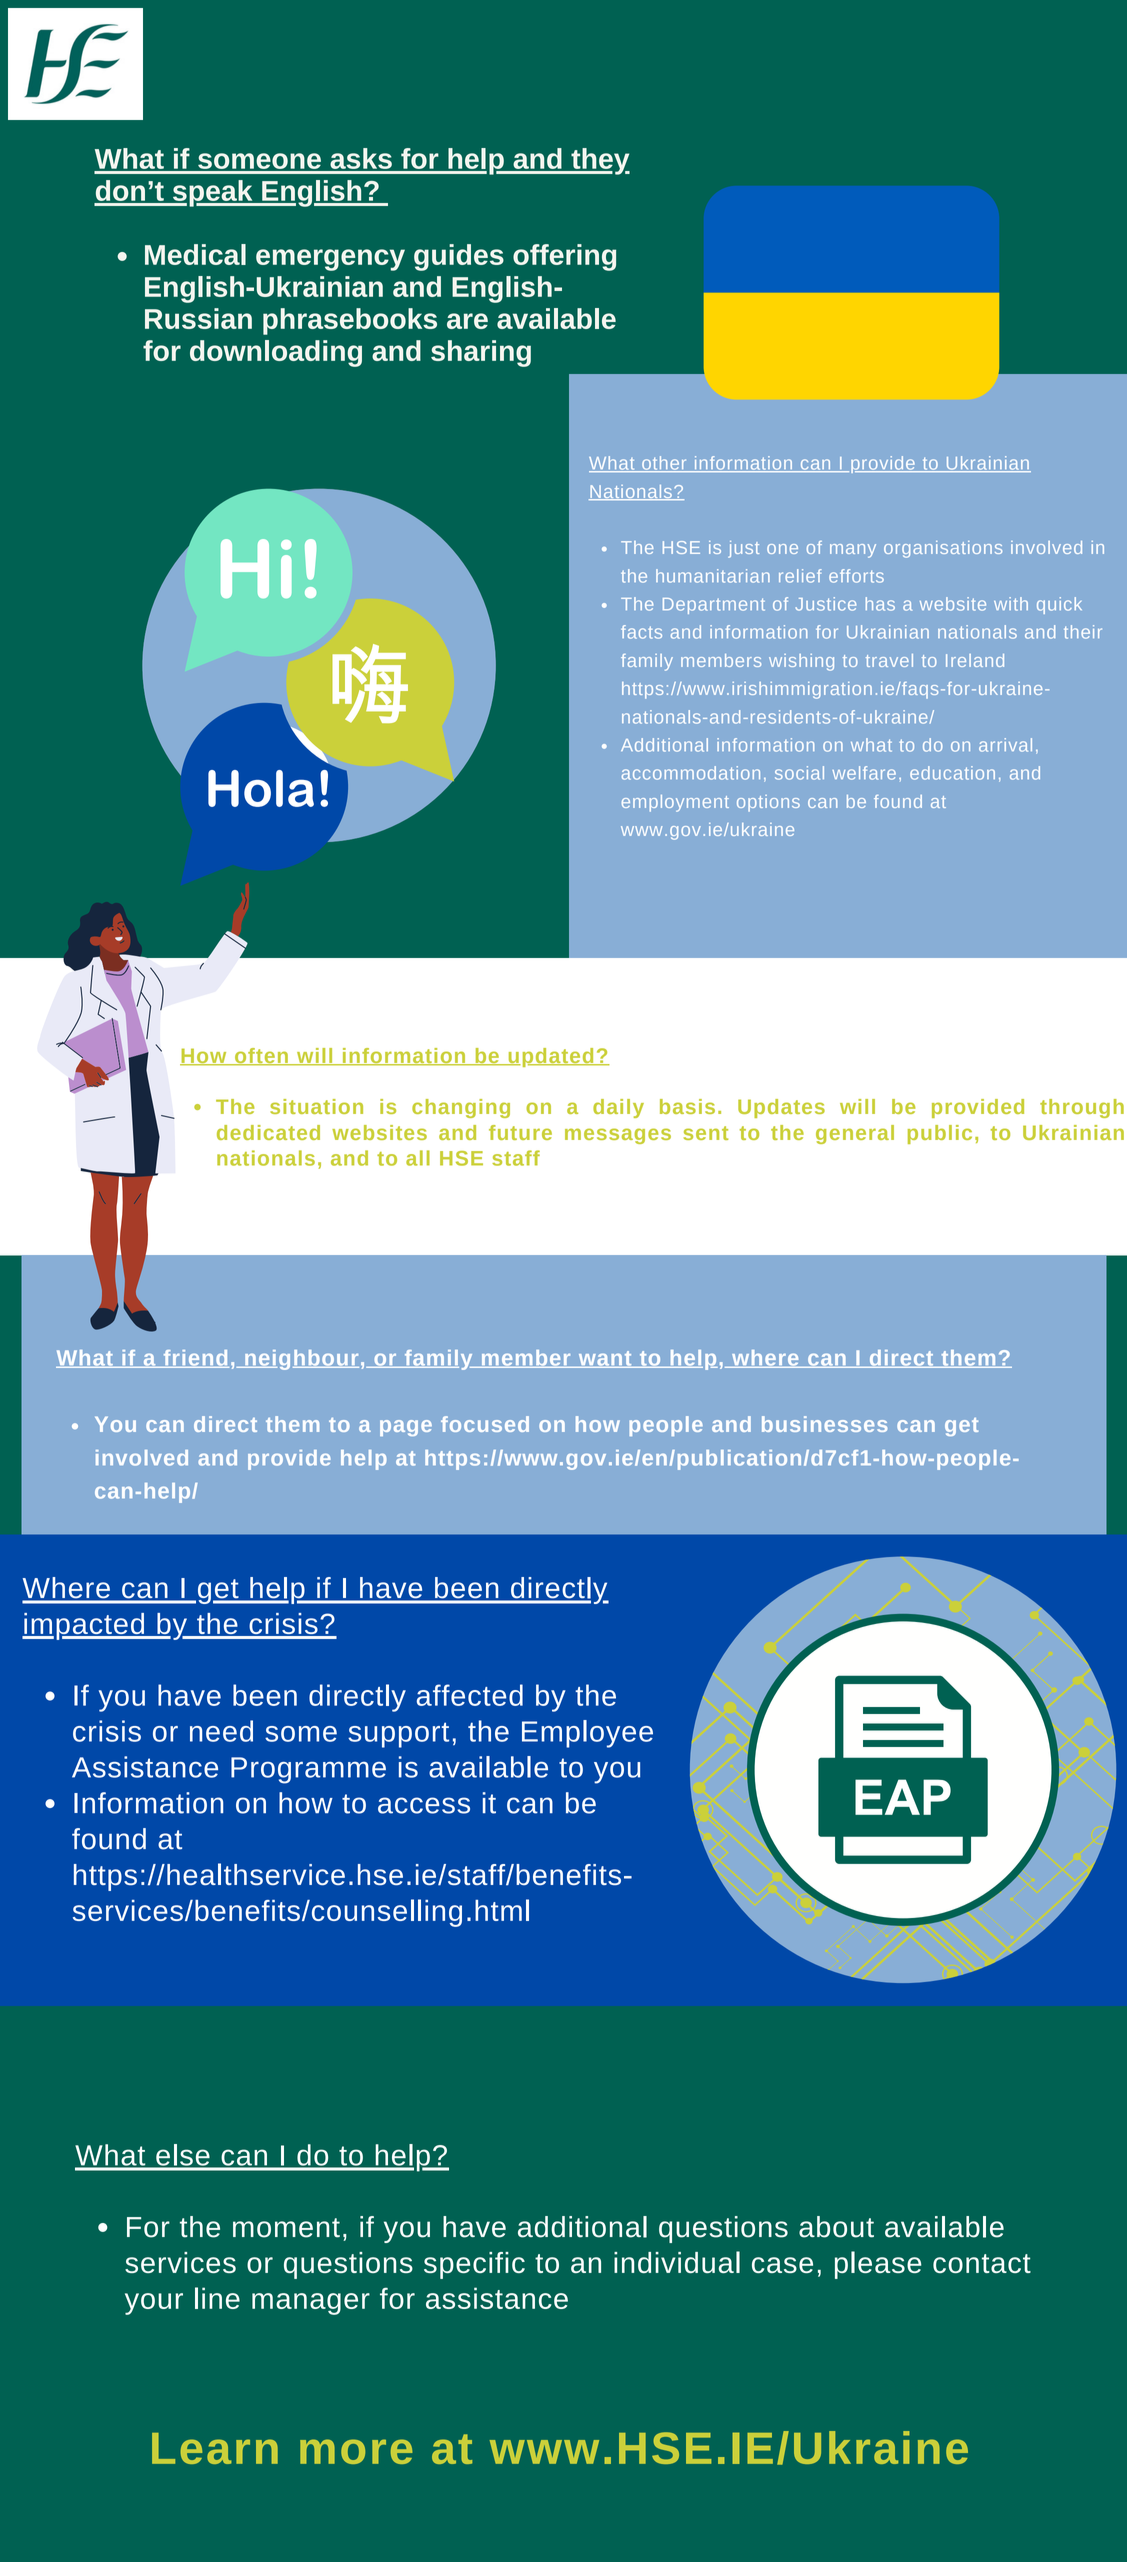 This document has height=2562, width=1127. I want to click on education, so click(952, 773).
